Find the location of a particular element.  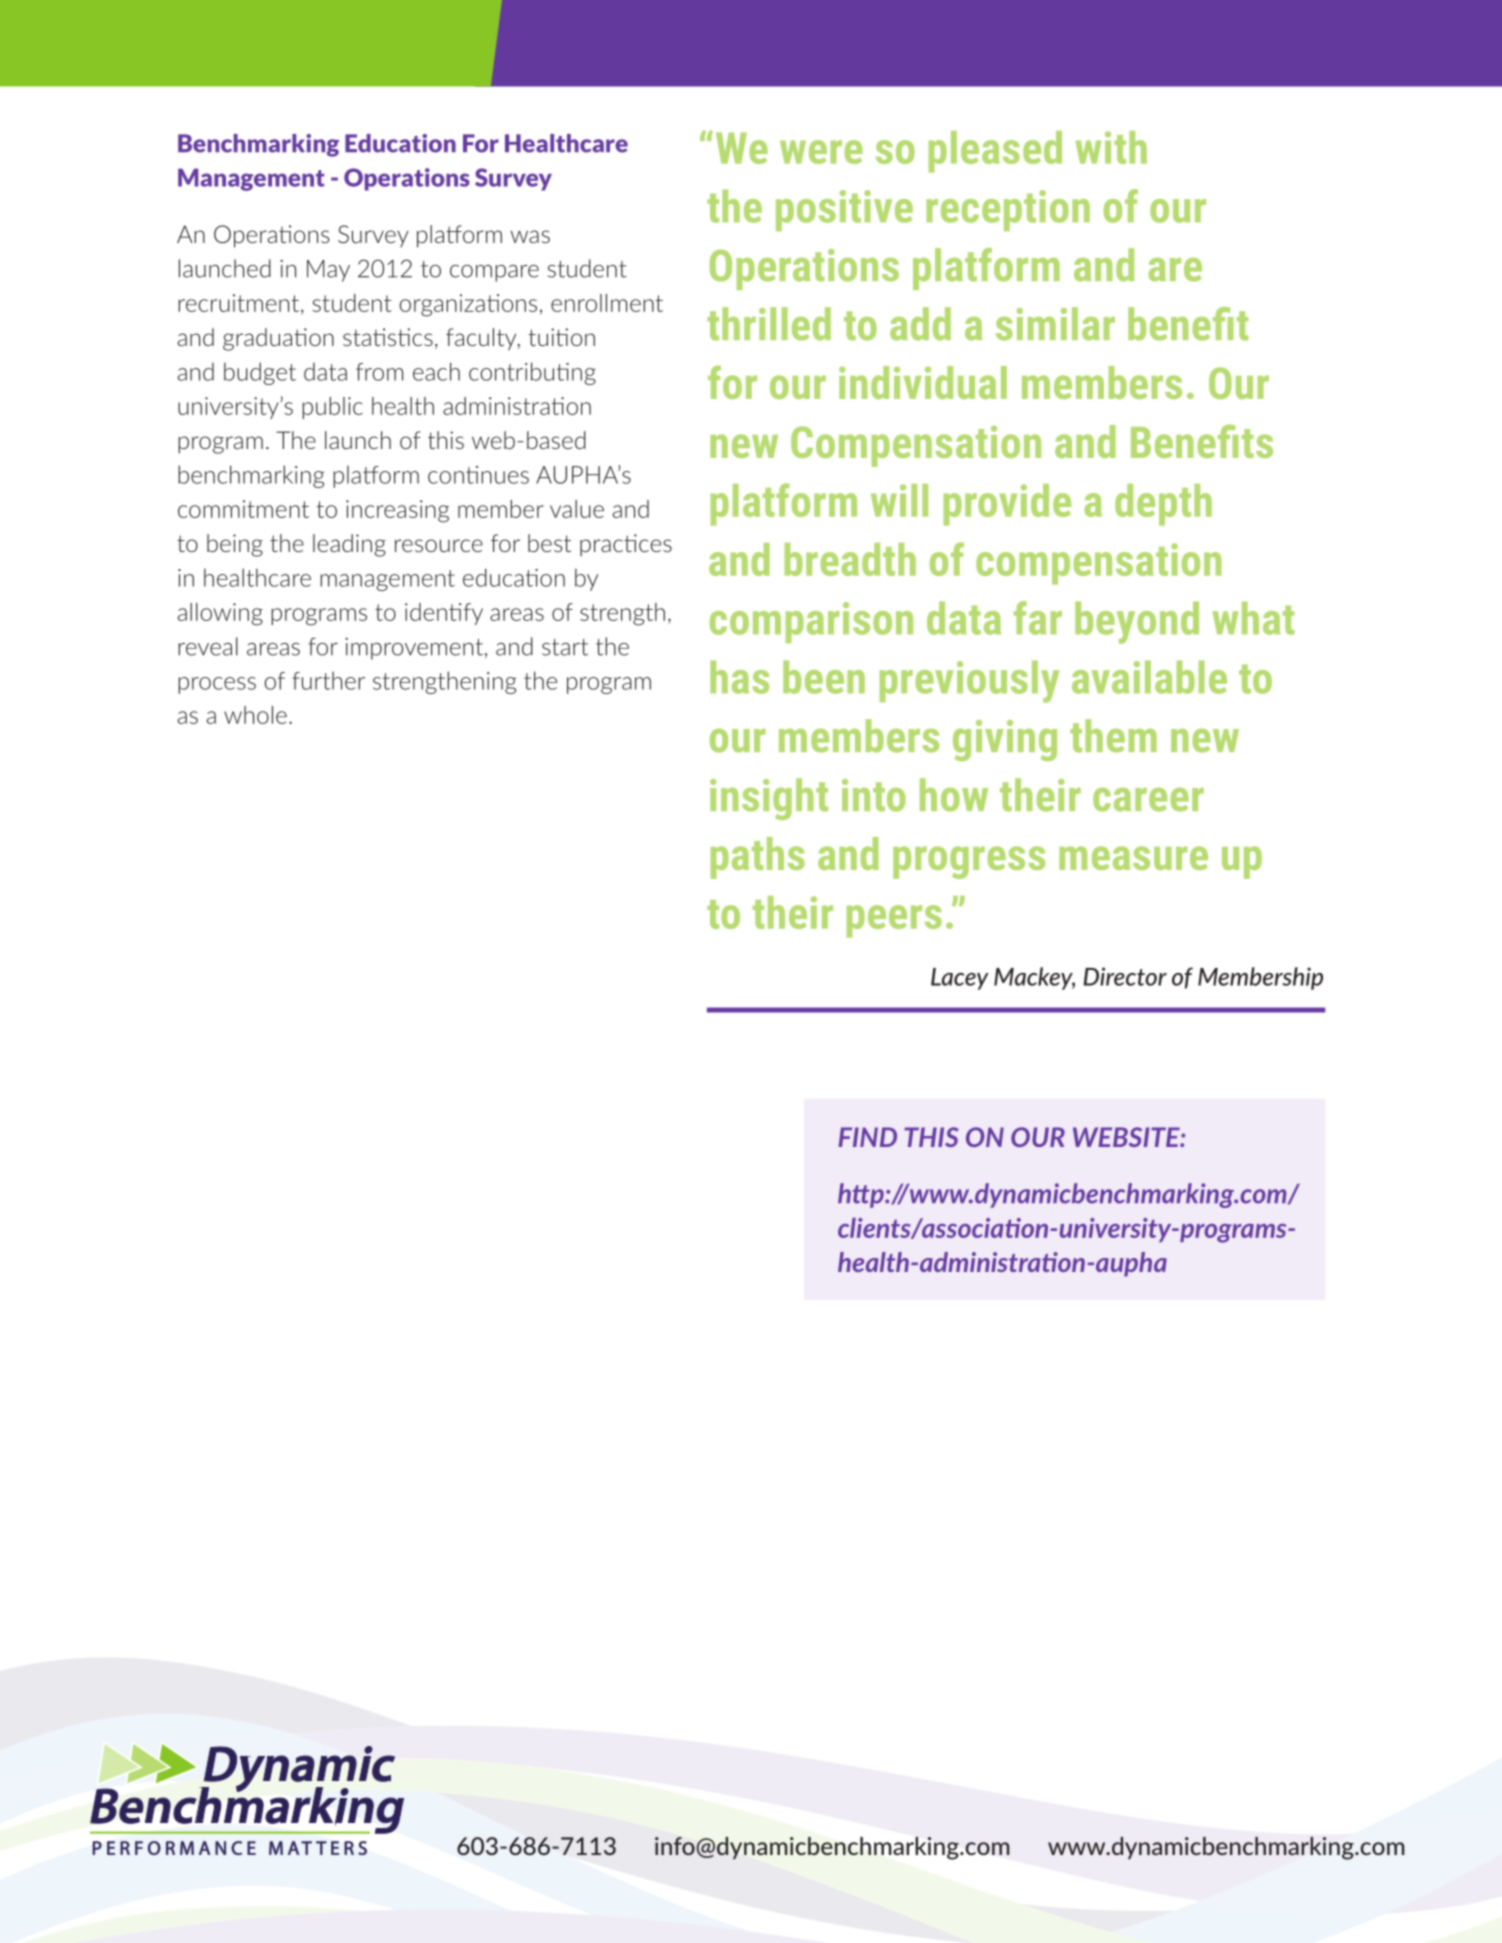

Lacey is located at coordinates (960, 979).
